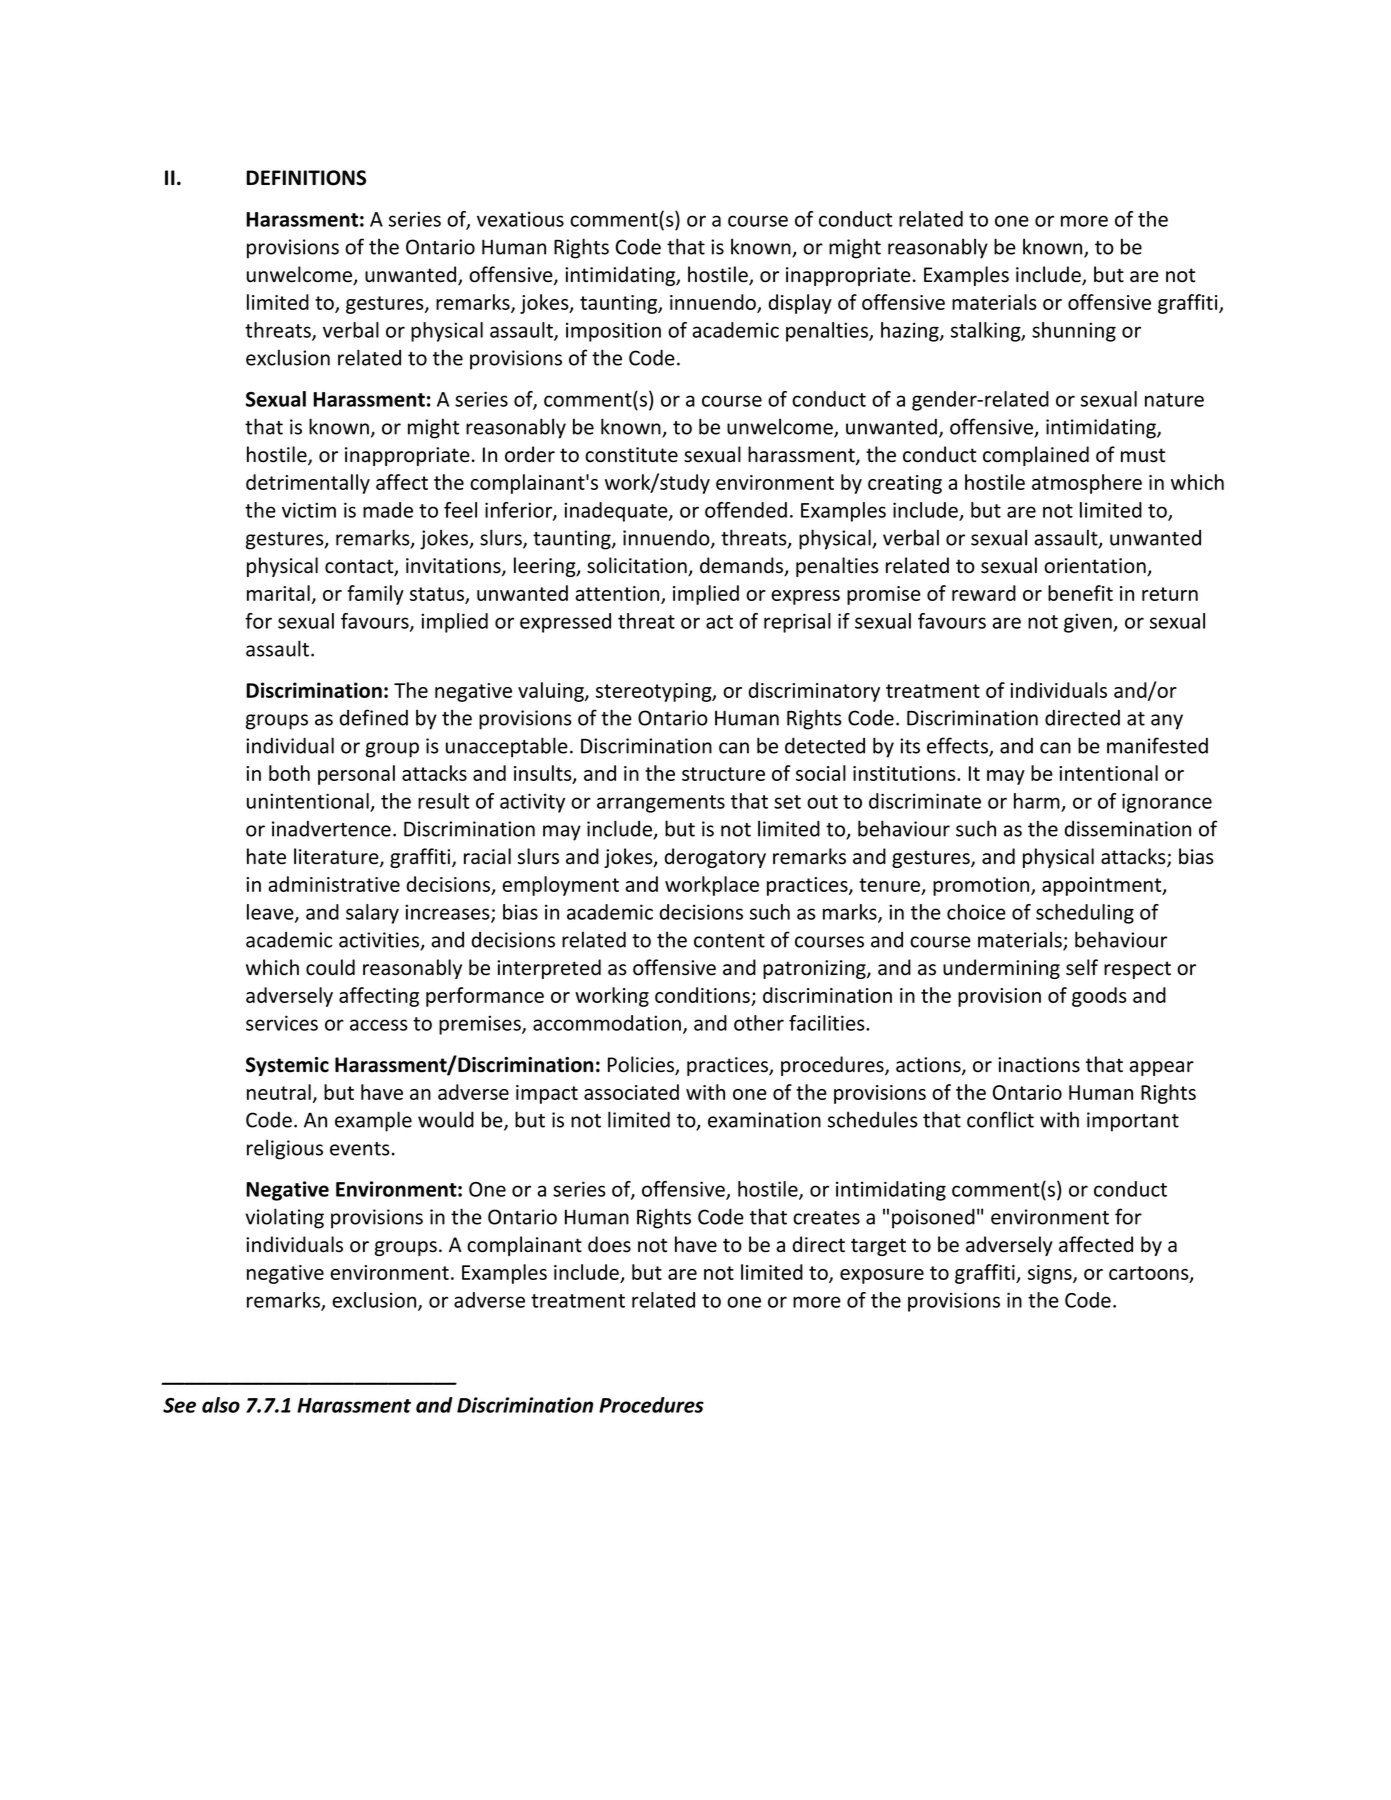 This image has width=1391, height=1800. Describe the element at coordinates (617, 512) in the image. I see `inadequate` at that location.
